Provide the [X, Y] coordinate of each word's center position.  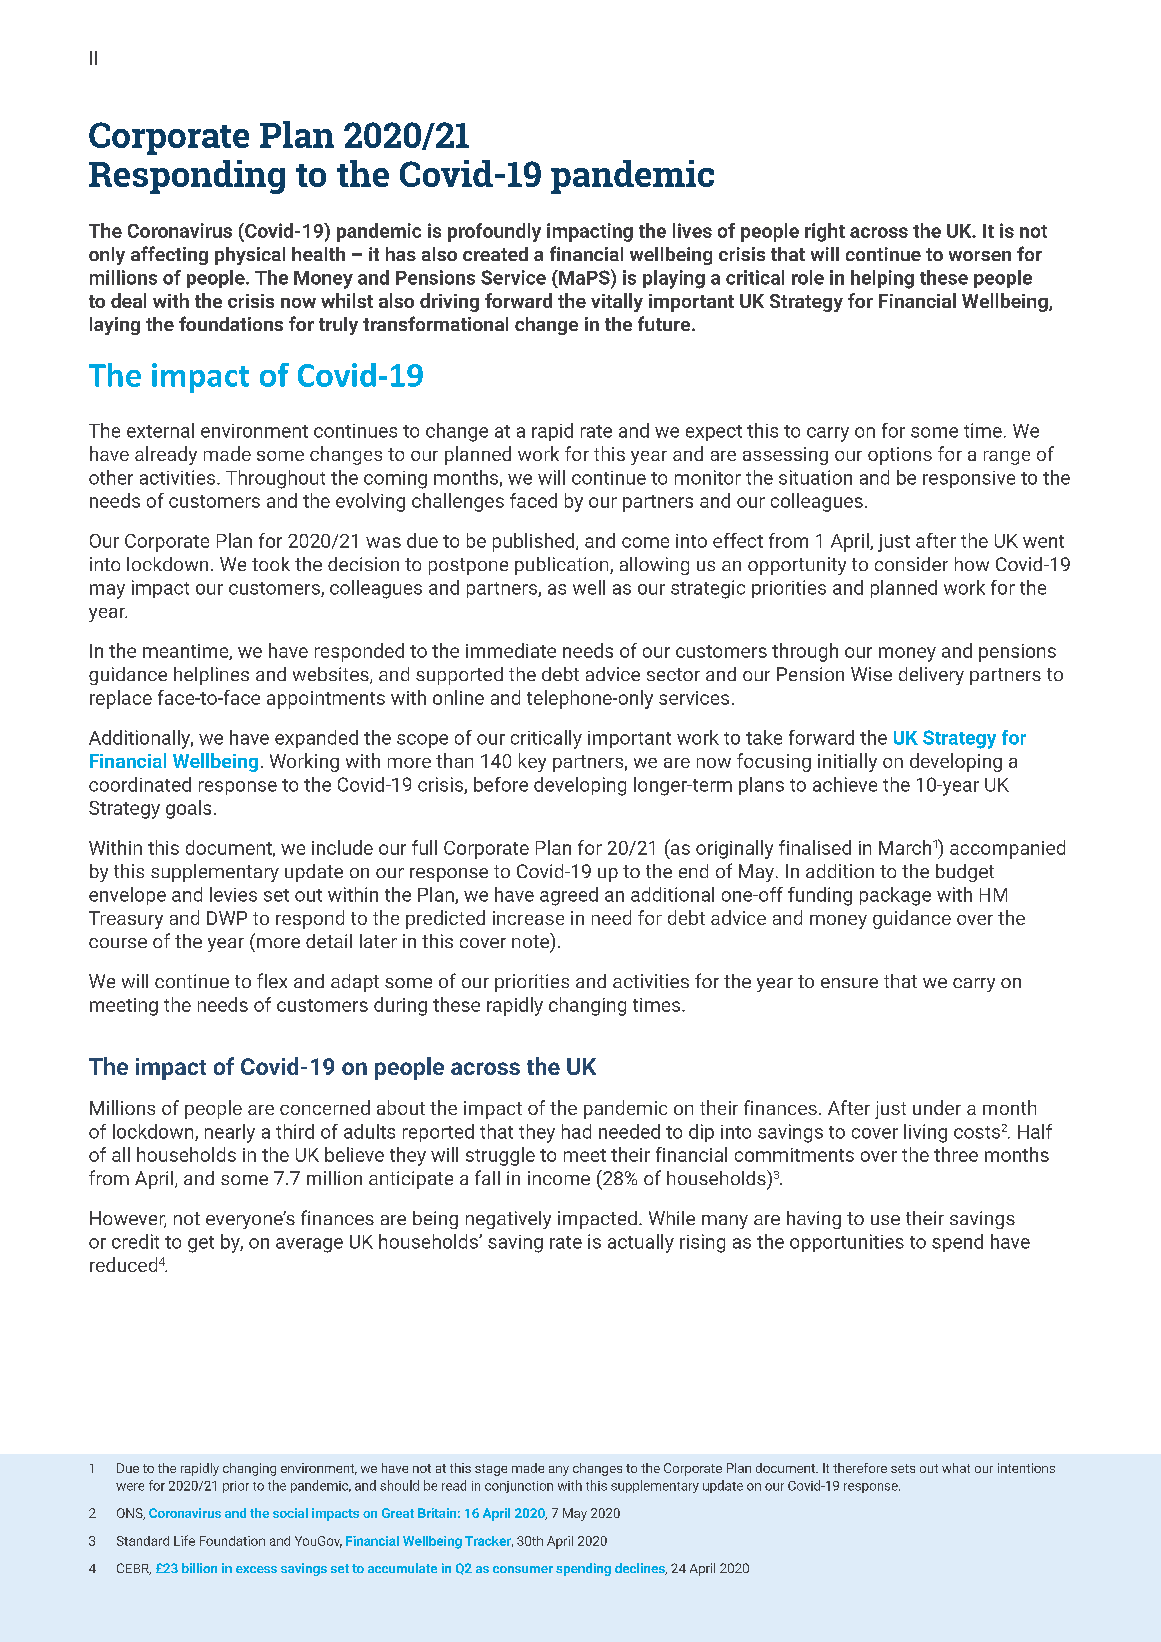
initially [847, 762]
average [309, 1245]
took [271, 564]
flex [272, 980]
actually [641, 1243]
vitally [617, 302]
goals [188, 809]
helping [882, 279]
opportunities [847, 1243]
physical [250, 256]
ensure [849, 983]
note [531, 940]
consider [911, 564]
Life [184, 1540]
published [535, 542]
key [532, 762]
